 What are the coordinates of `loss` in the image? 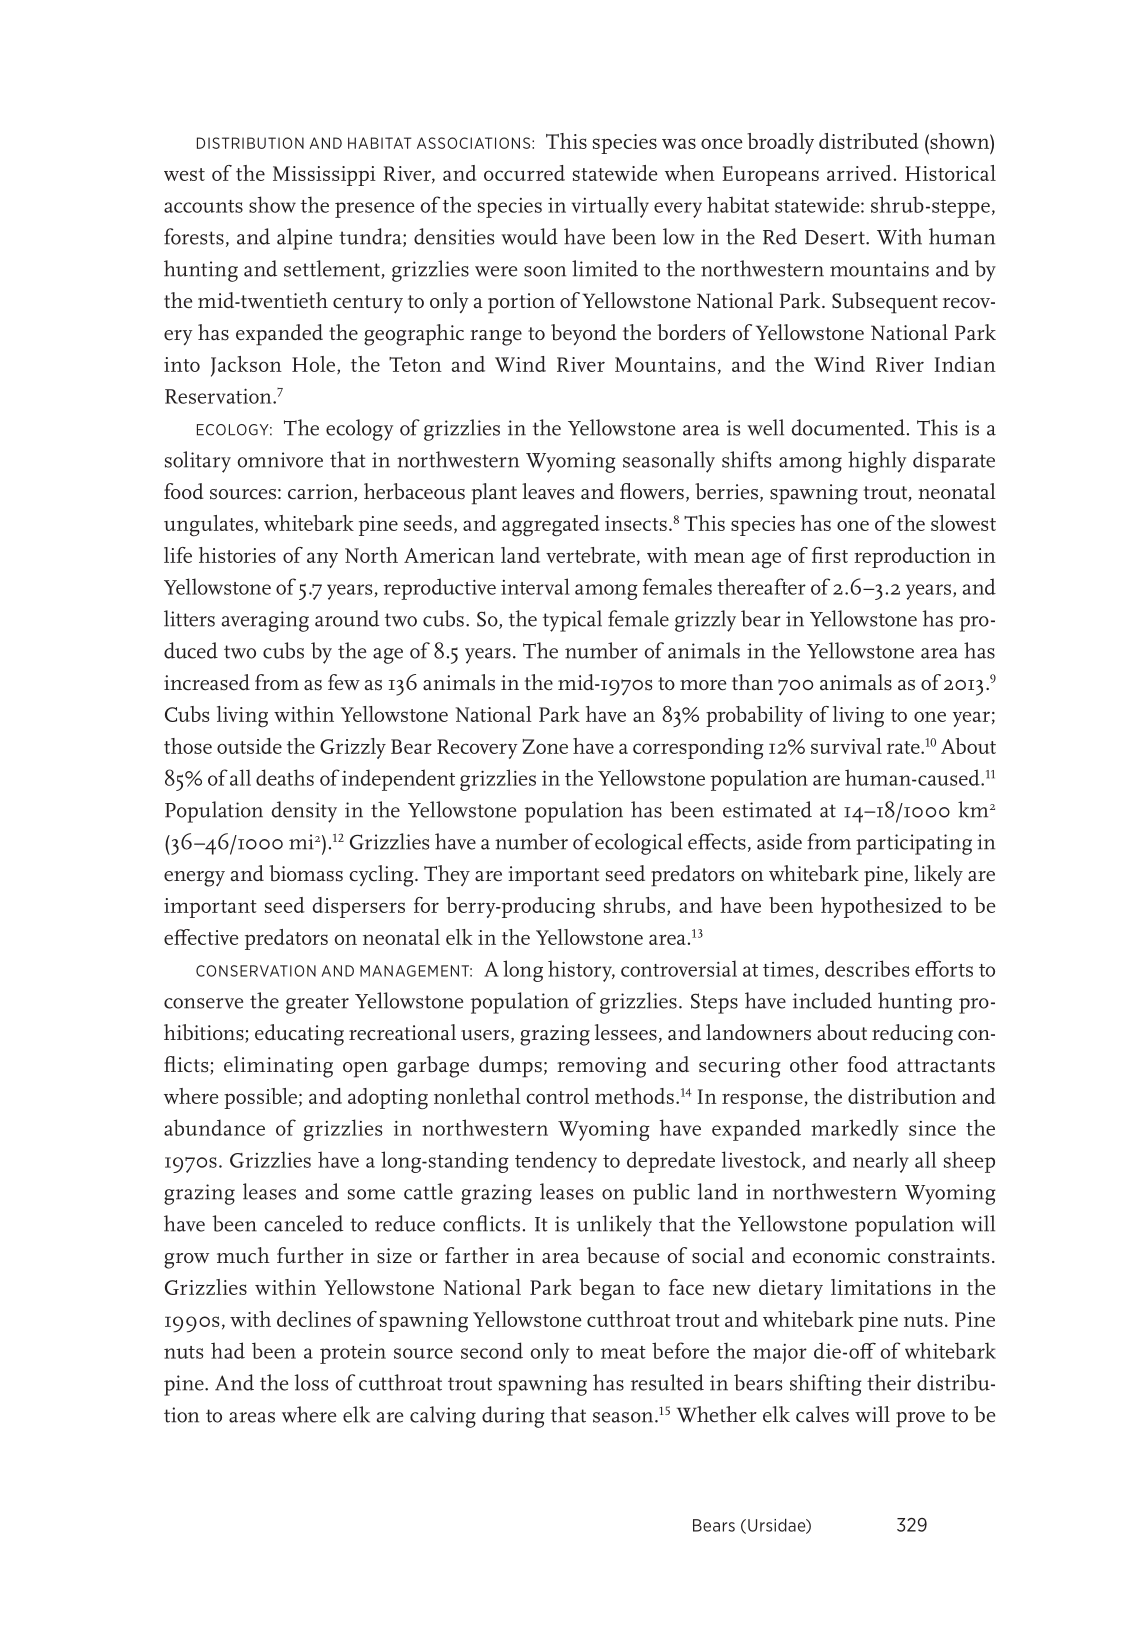 It's located at (312, 1382).
